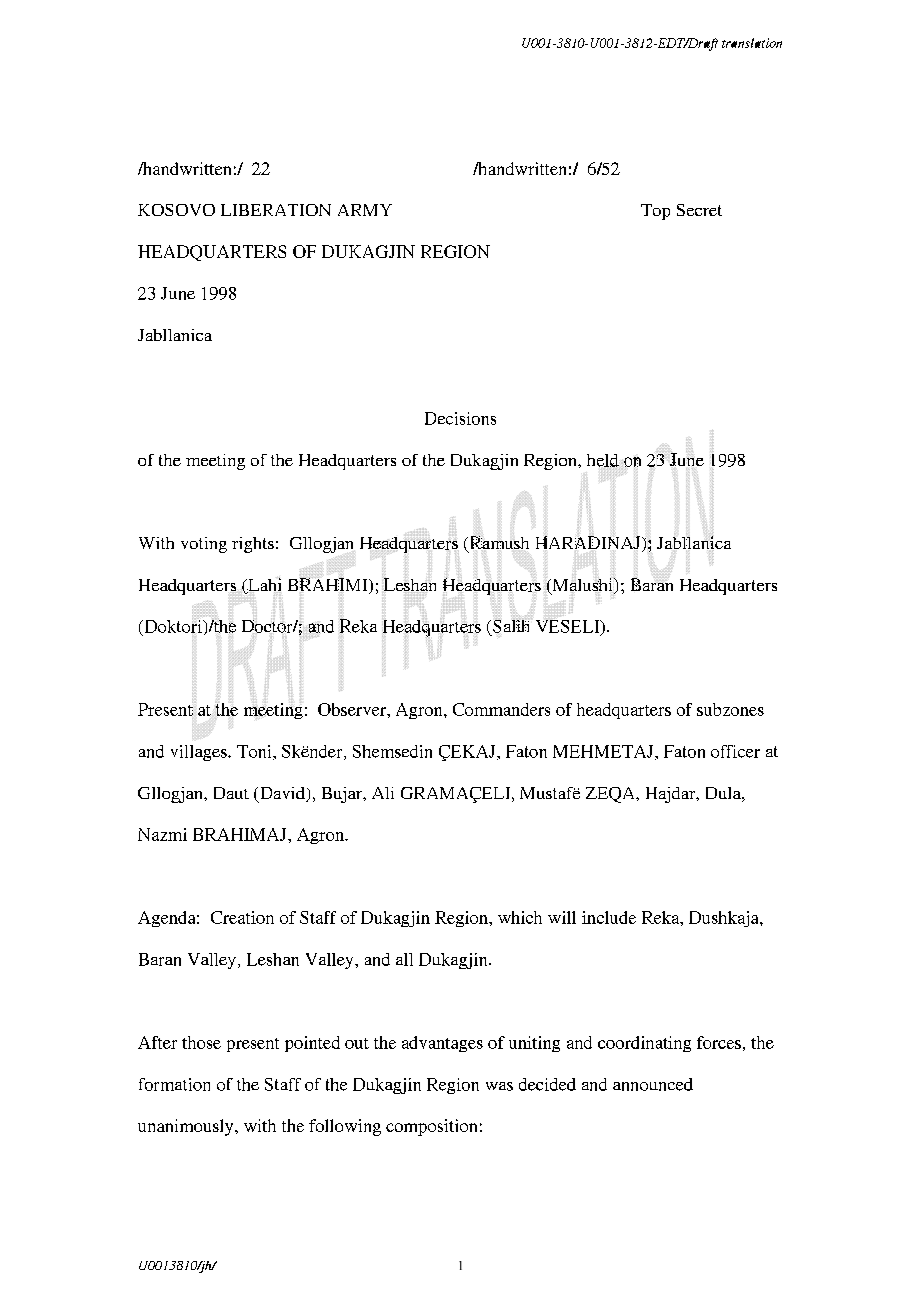  Describe the element at coordinates (752, 43) in the screenshot. I see `translation` at that location.
